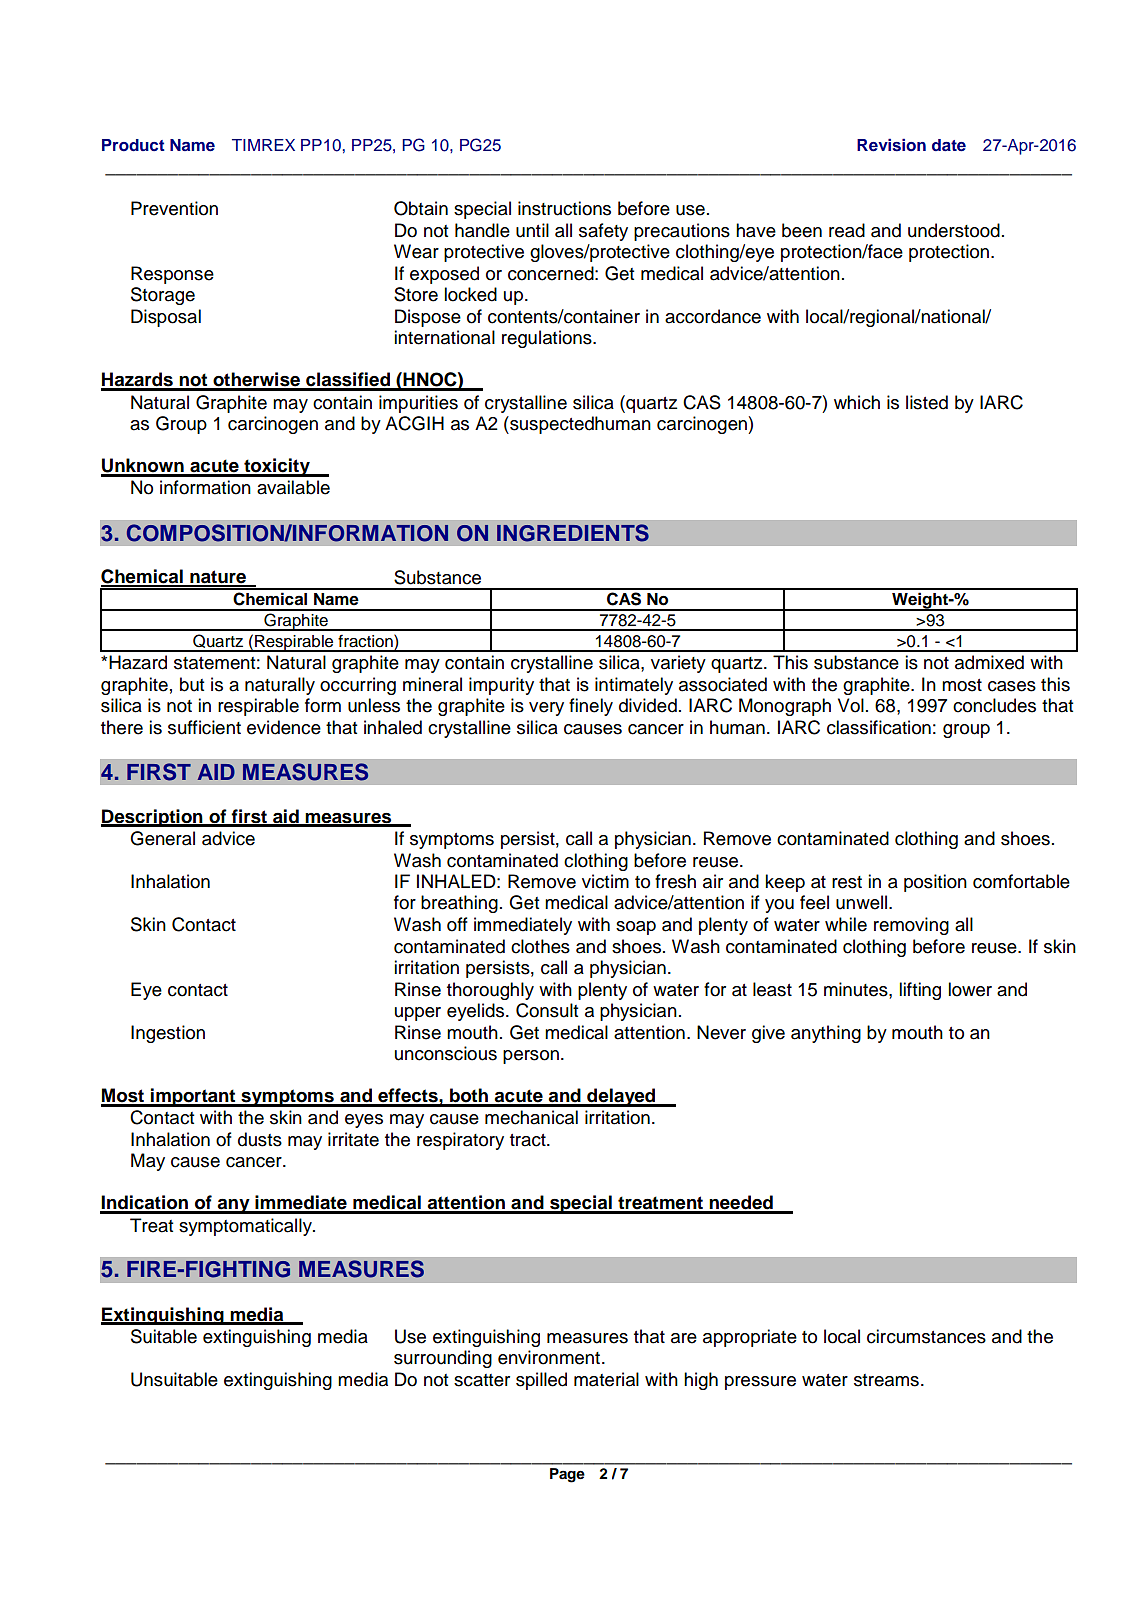 The image size is (1143, 1618). Describe the element at coordinates (879, 727) in the document. I see `classification` at that location.
